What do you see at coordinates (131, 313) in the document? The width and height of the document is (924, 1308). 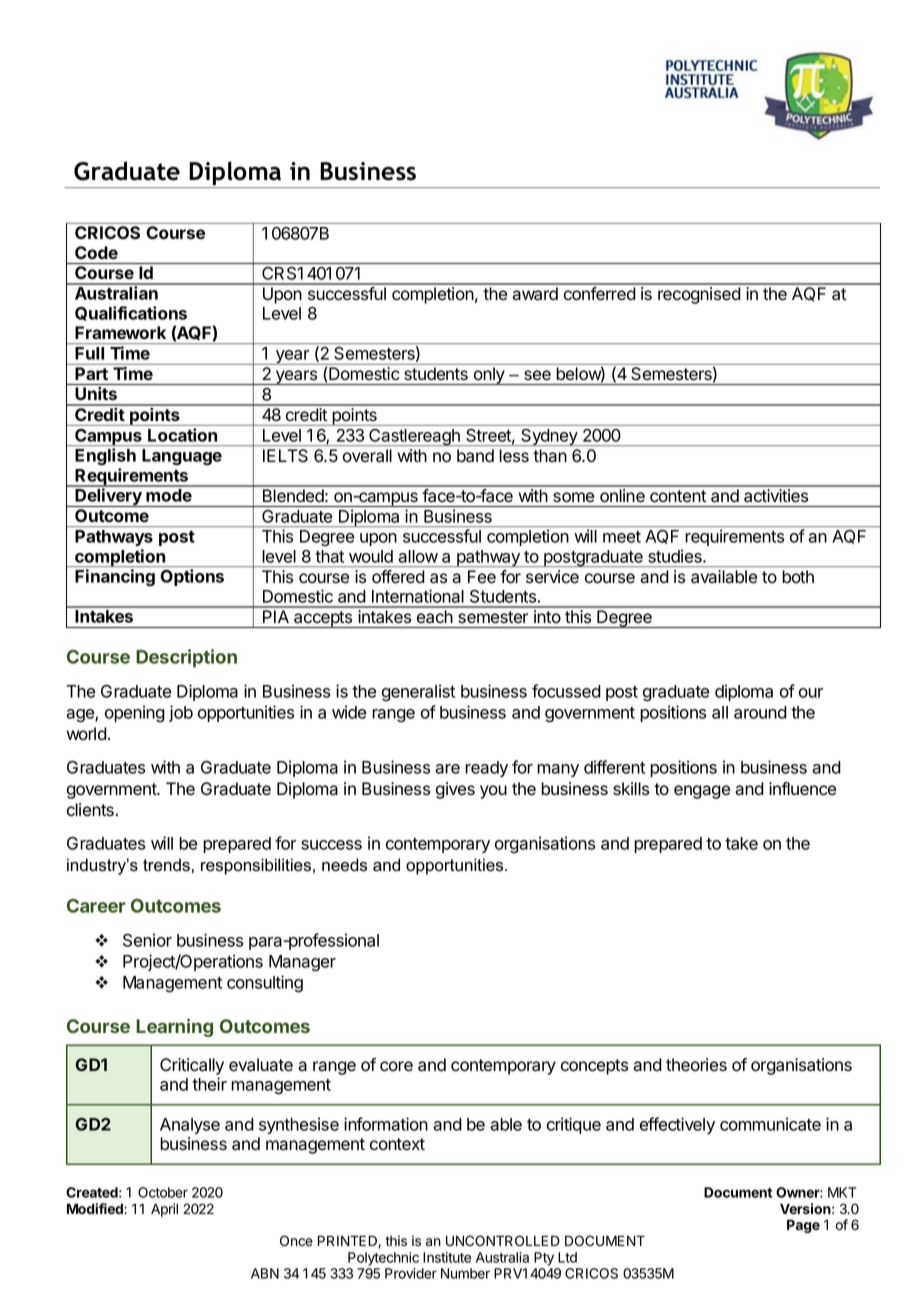 I see `Qualifications` at bounding box center [131, 313].
